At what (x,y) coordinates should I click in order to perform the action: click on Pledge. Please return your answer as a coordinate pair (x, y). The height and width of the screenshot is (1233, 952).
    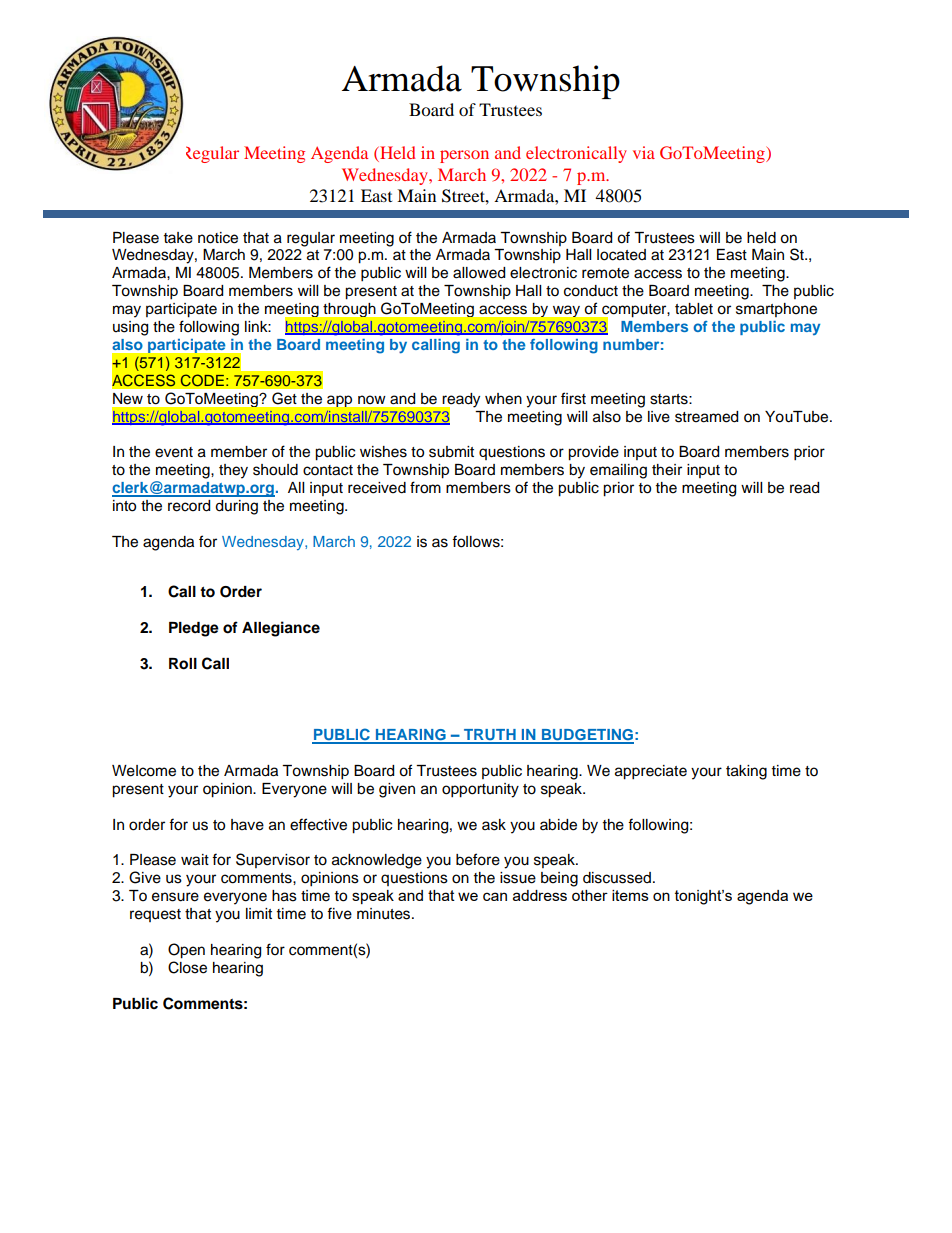
    Looking at the image, I should click on (194, 629).
